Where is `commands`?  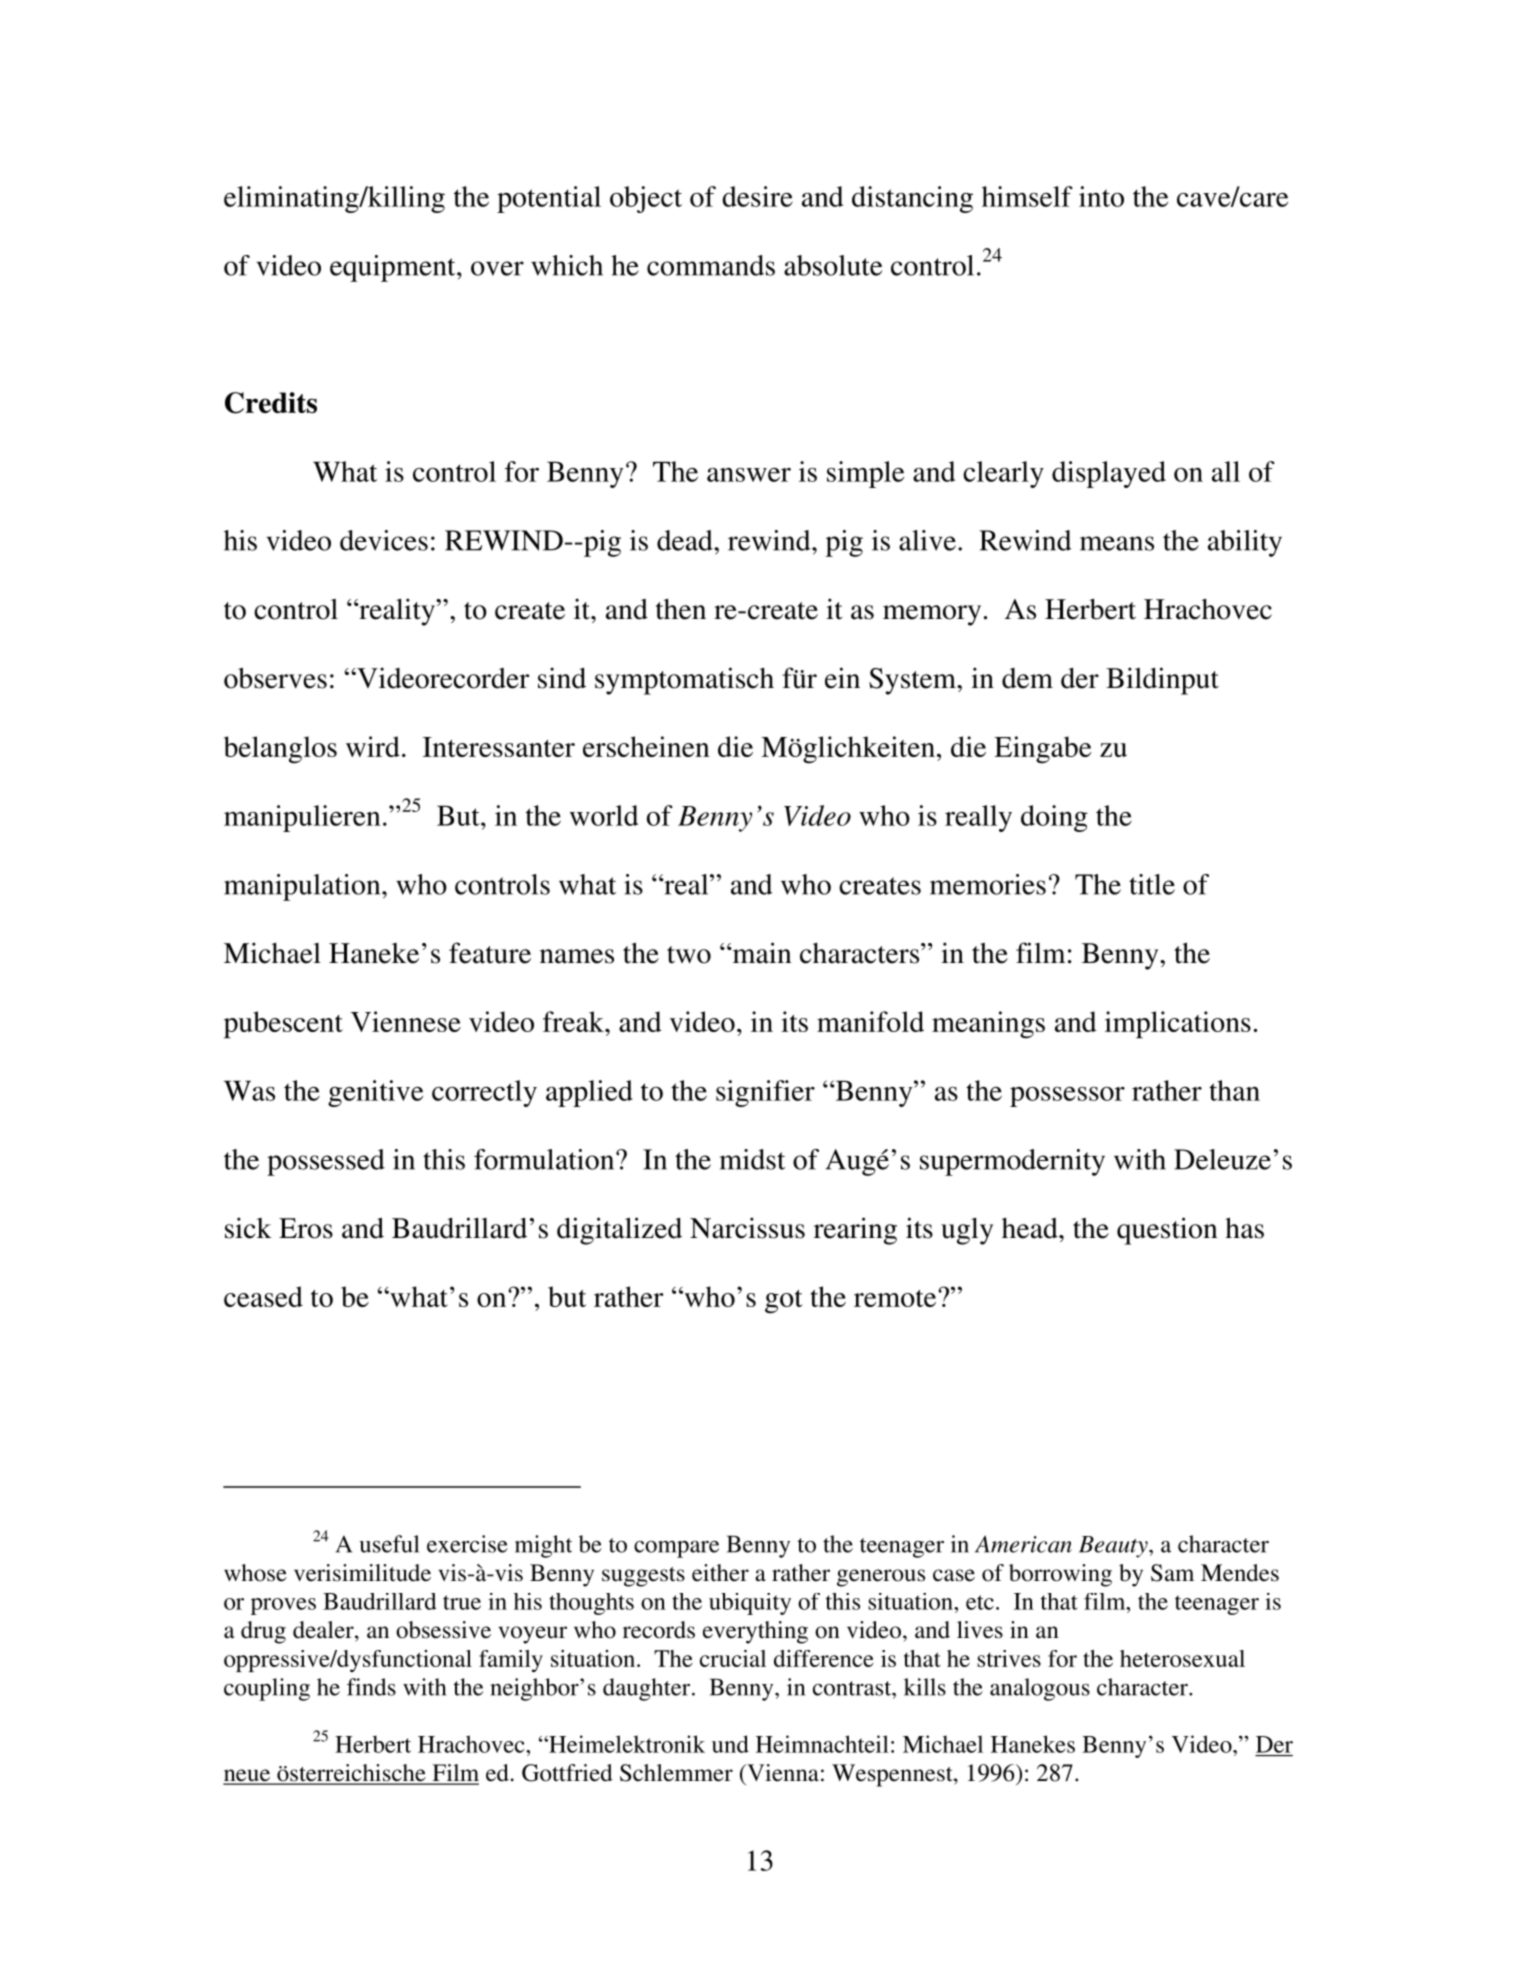 commands is located at coordinates (711, 265).
